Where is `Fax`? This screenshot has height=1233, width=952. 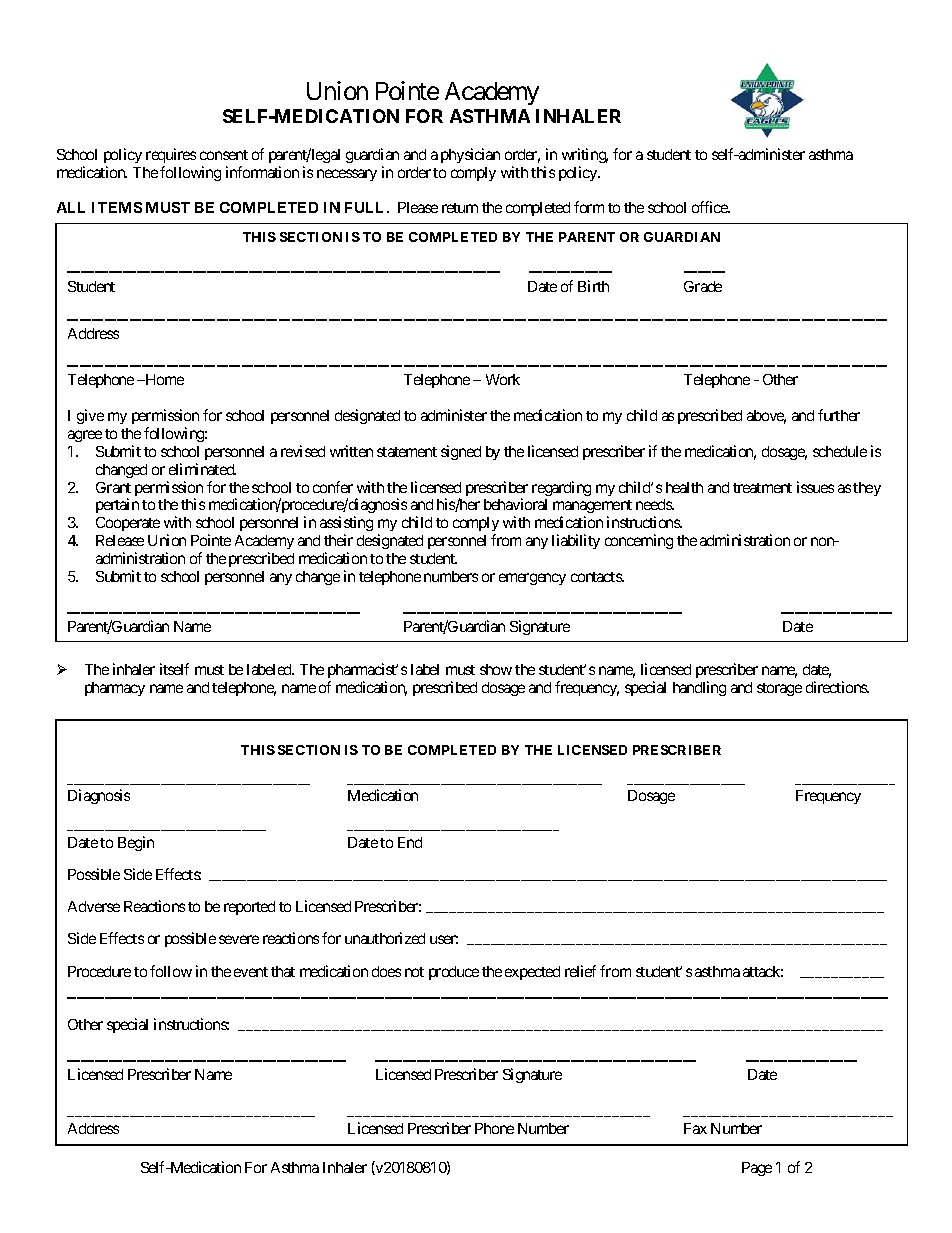
Fax is located at coordinates (695, 1128).
